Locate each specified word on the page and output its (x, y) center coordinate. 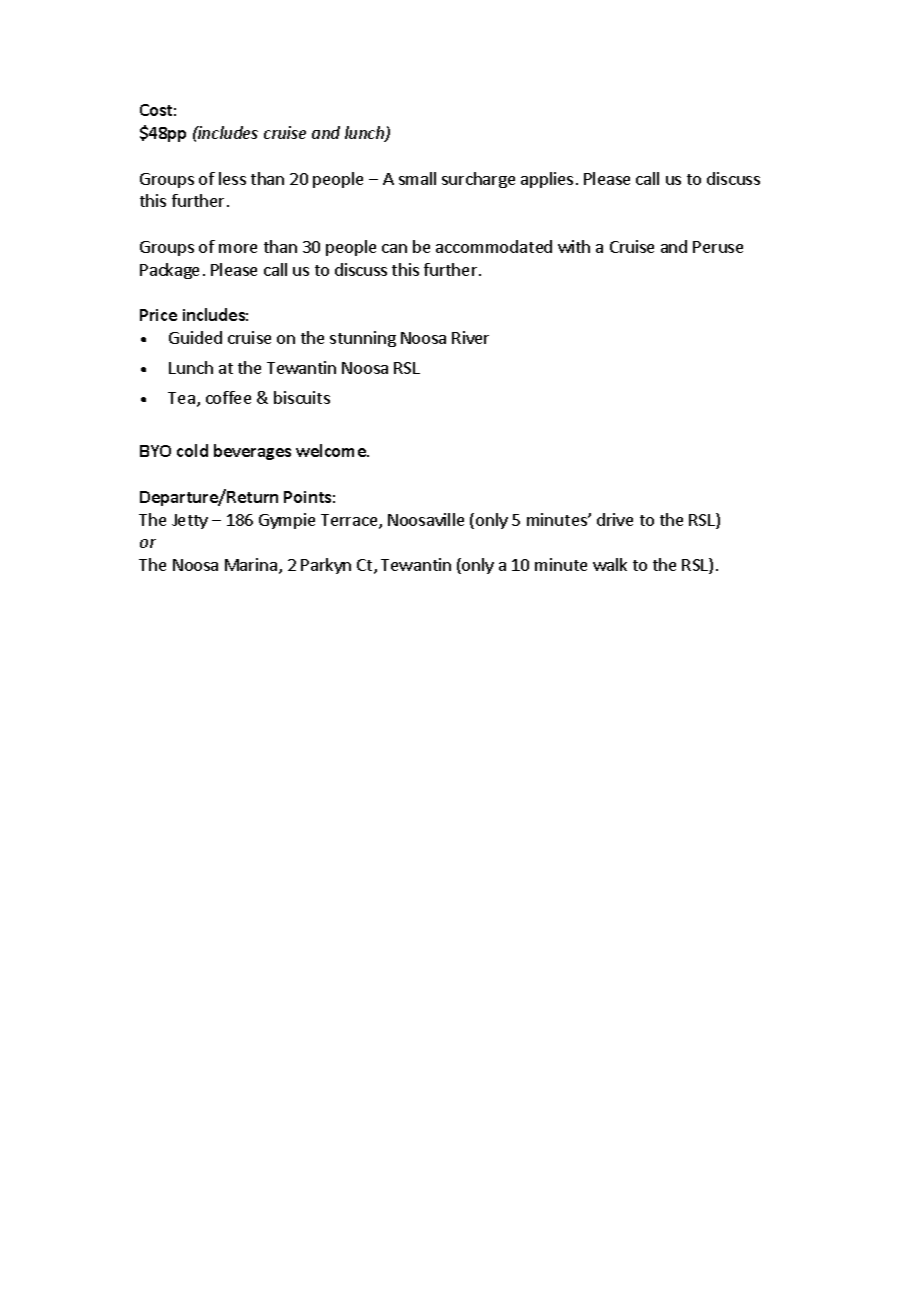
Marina (251, 564)
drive (615, 519)
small (417, 178)
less (232, 178)
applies (547, 180)
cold (192, 450)
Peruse (718, 247)
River (470, 337)
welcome (332, 450)
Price (158, 315)
